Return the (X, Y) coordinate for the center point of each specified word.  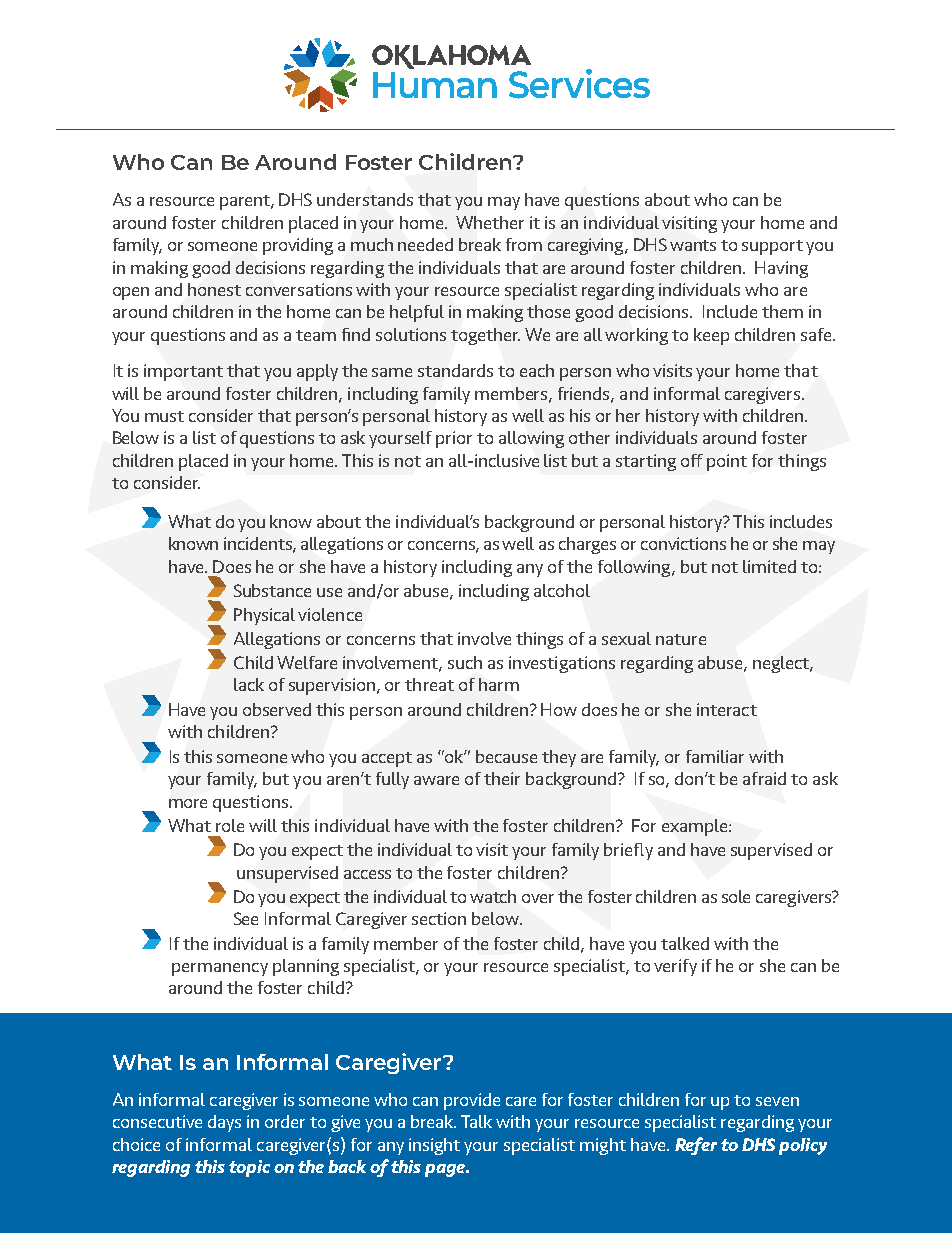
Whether (490, 222)
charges (587, 545)
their (502, 778)
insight (434, 1146)
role (230, 825)
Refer (696, 1146)
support (772, 247)
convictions (683, 543)
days (224, 1123)
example (696, 827)
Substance (272, 590)
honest (214, 289)
